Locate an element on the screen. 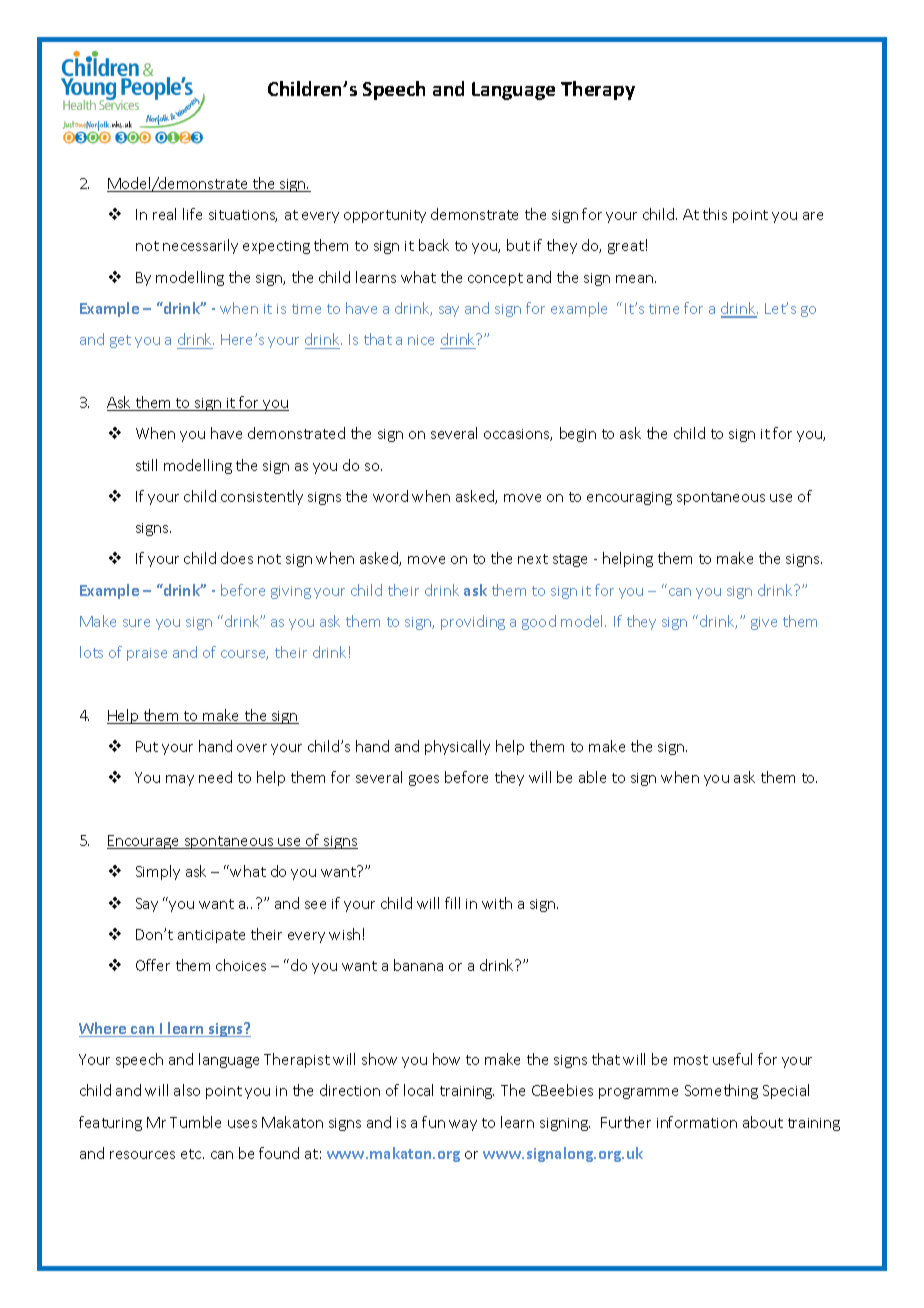  real is located at coordinates (164, 214).
